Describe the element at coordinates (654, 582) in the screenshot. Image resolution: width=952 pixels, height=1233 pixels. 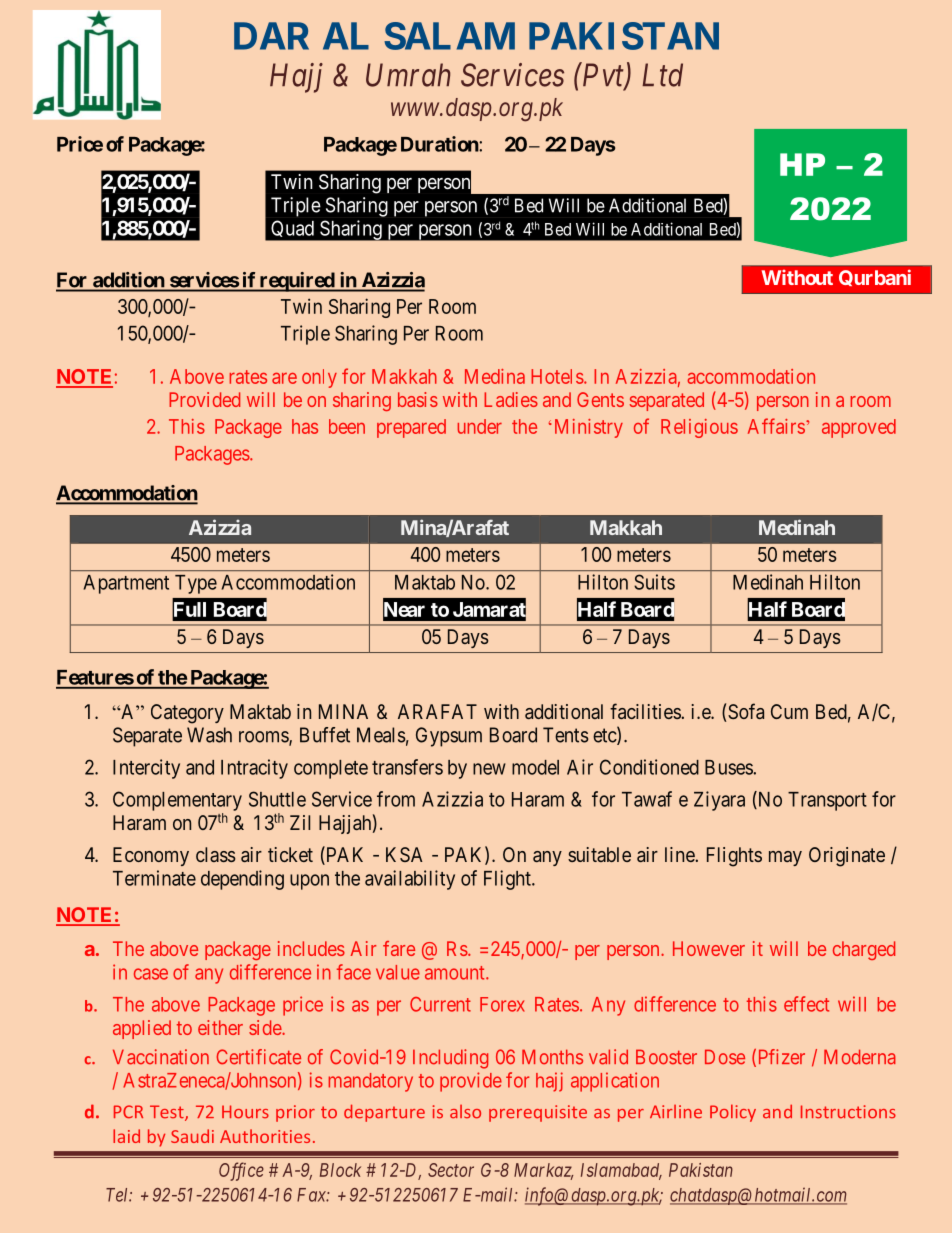
I see `Suits` at that location.
